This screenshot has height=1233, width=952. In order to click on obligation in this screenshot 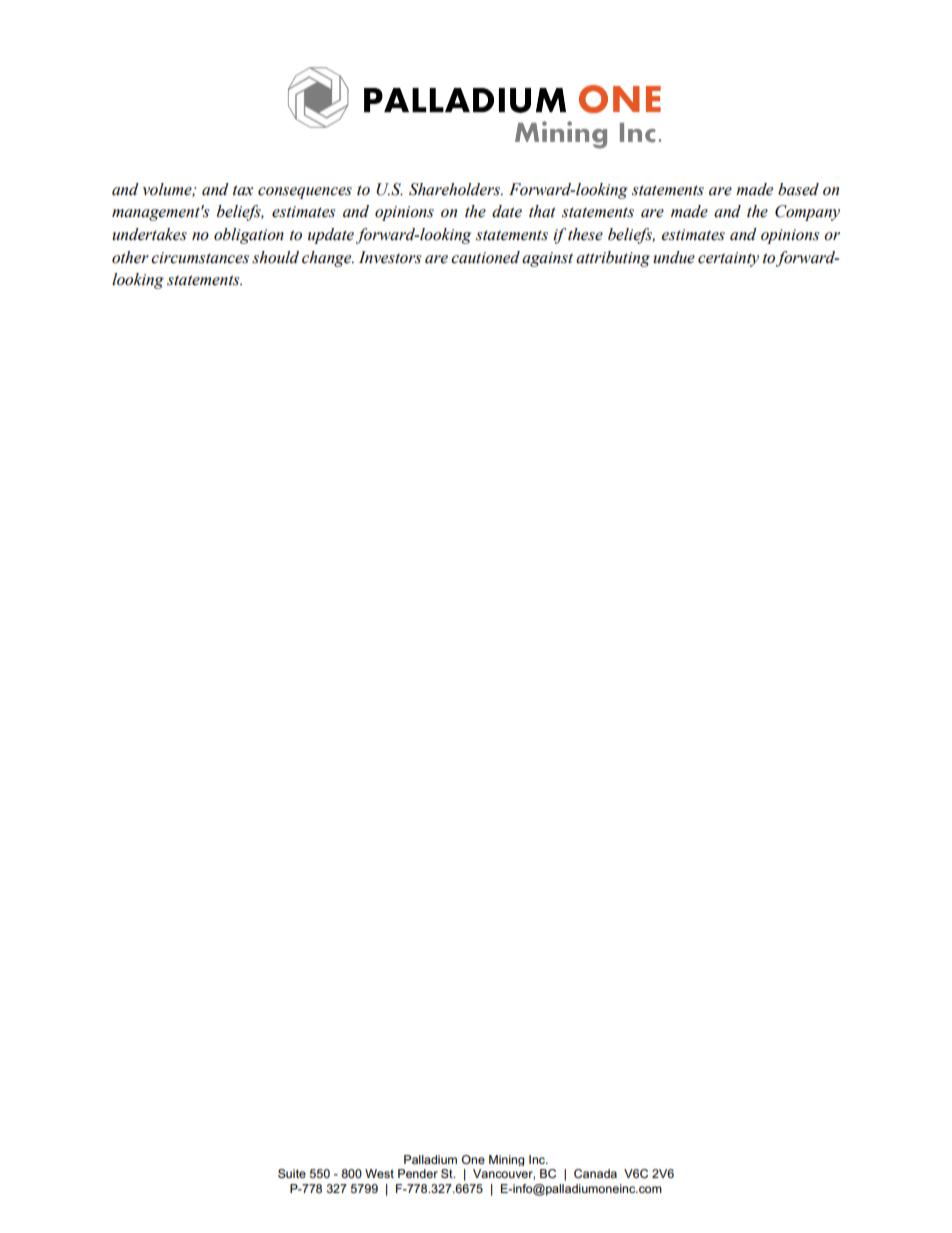, I will do `click(249, 236)`.
